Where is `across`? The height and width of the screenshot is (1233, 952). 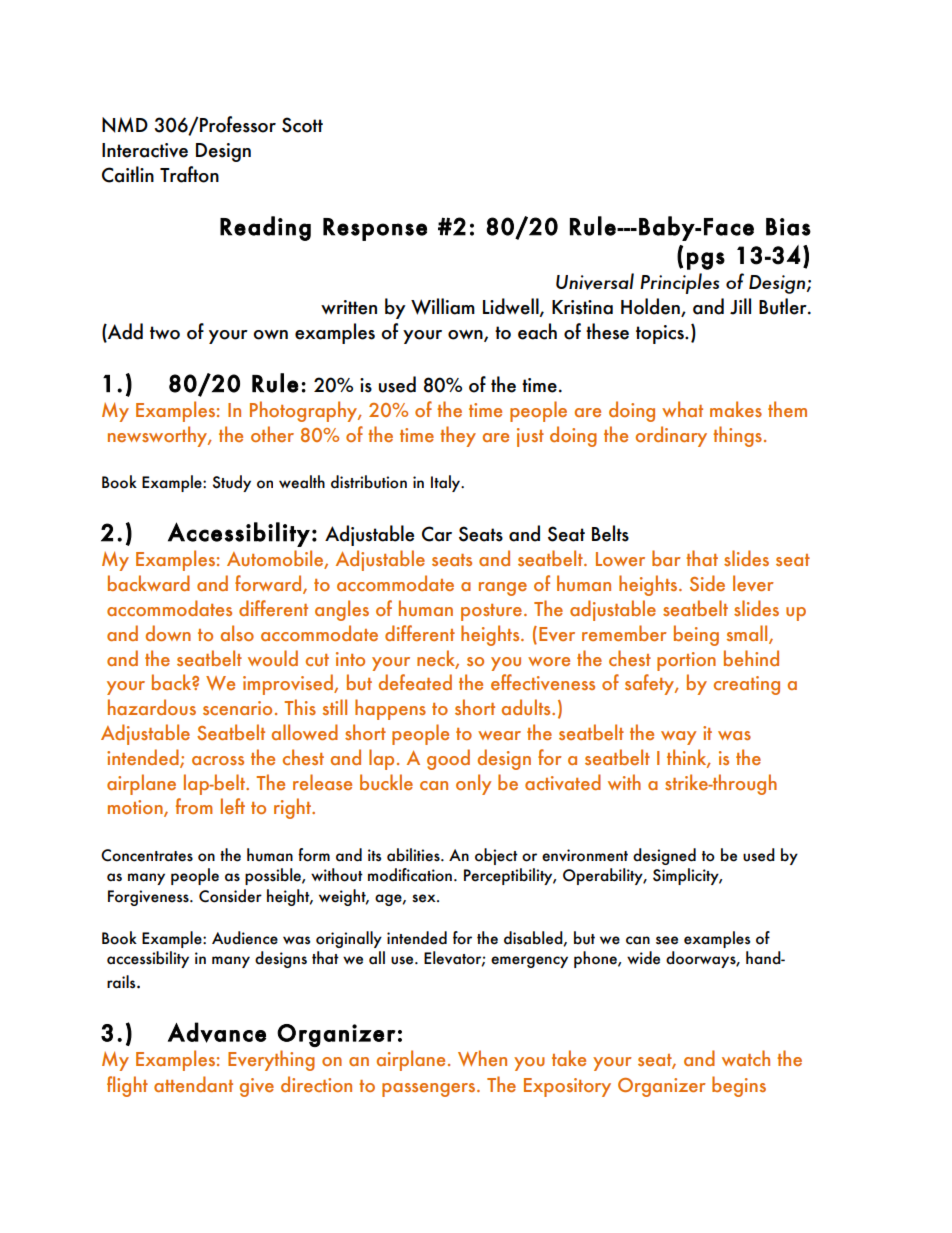 across is located at coordinates (218, 760).
